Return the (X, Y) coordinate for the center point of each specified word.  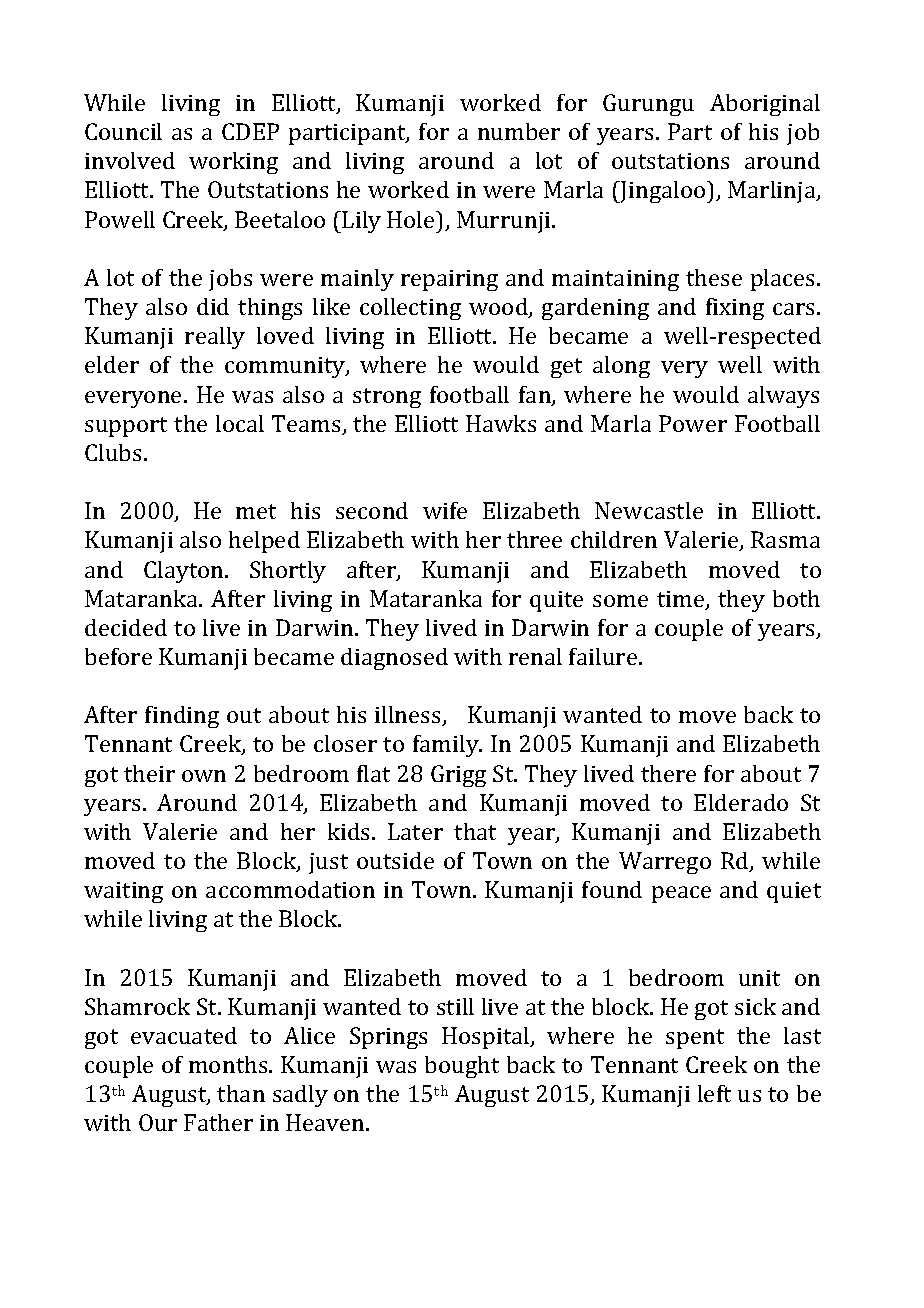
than (241, 1093)
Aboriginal (765, 105)
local (240, 423)
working (233, 163)
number (519, 131)
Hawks (501, 423)
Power (693, 423)
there (668, 773)
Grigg (458, 776)
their (149, 773)
